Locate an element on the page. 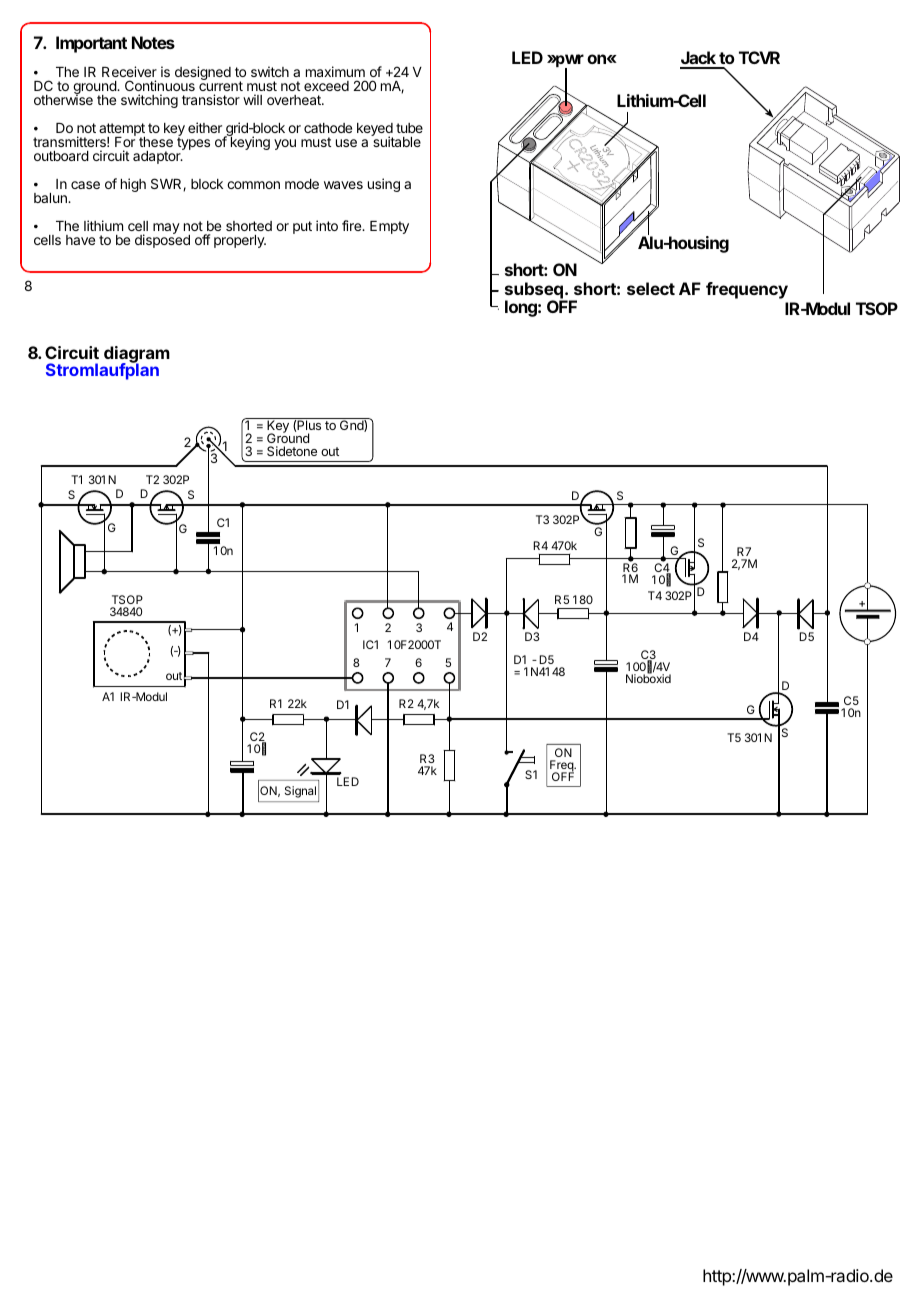 This page has height=1307, width=924. properly is located at coordinates (240, 241).
